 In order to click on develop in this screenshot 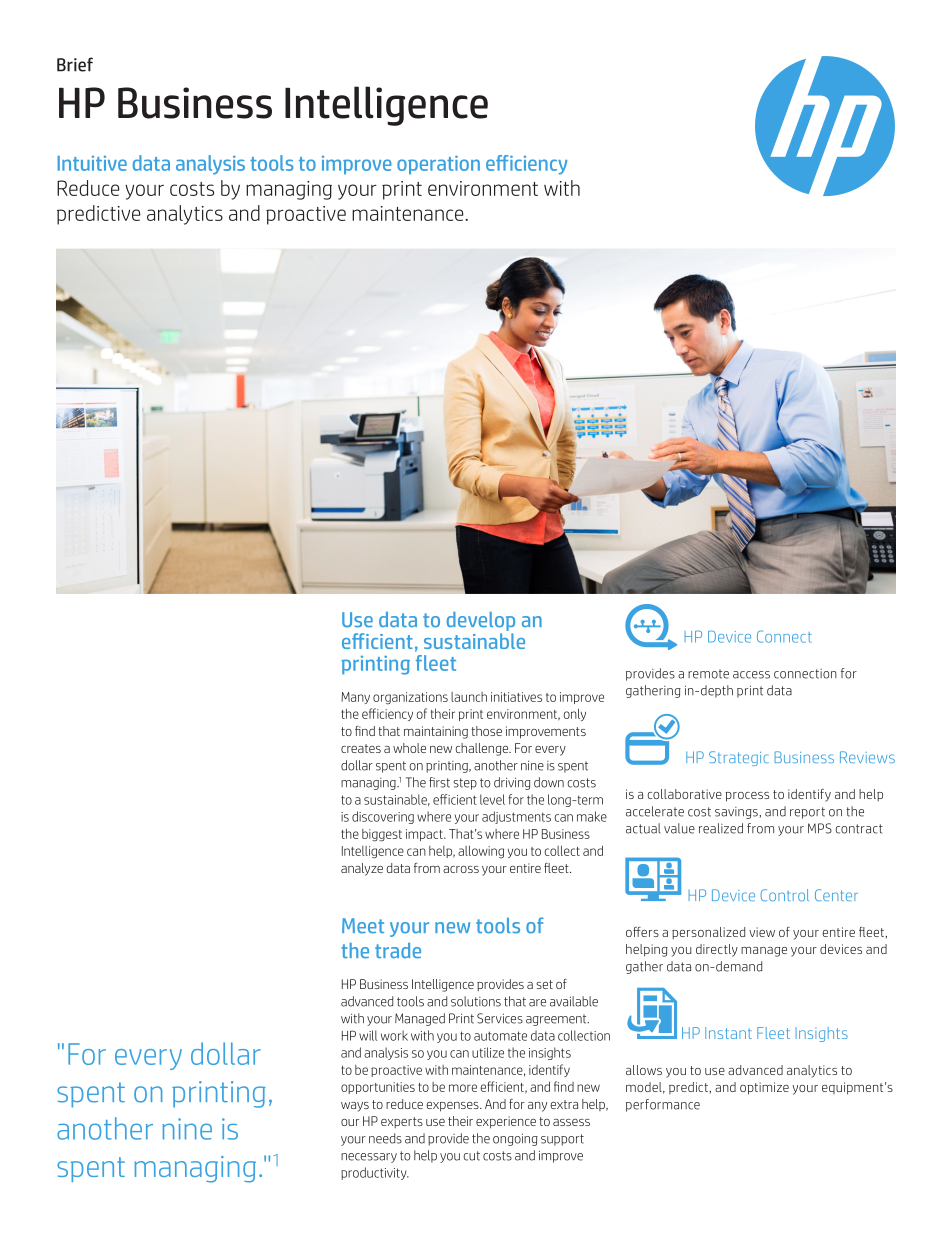, I will do `click(481, 621)`.
